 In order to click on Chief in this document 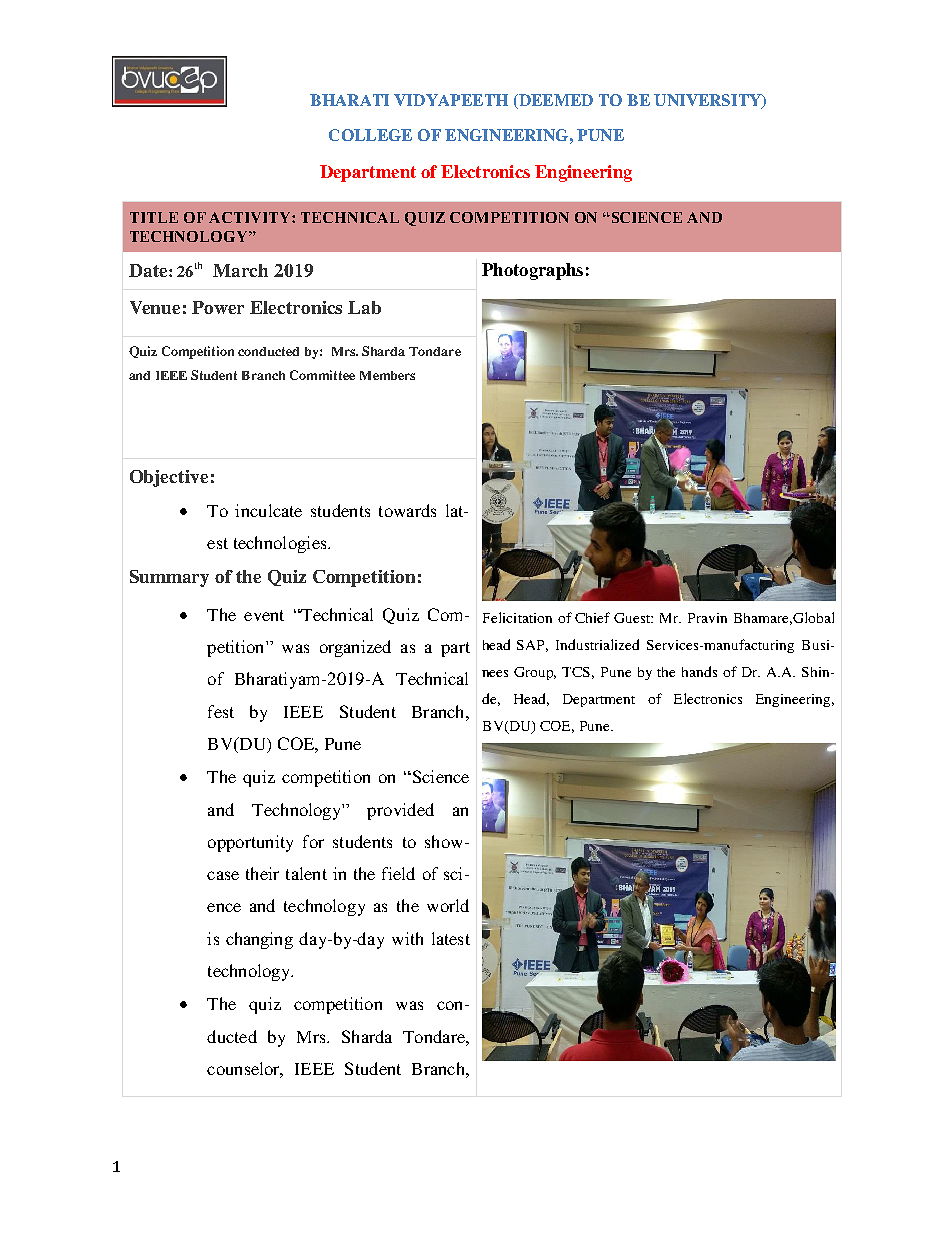, I will do `click(592, 617)`.
